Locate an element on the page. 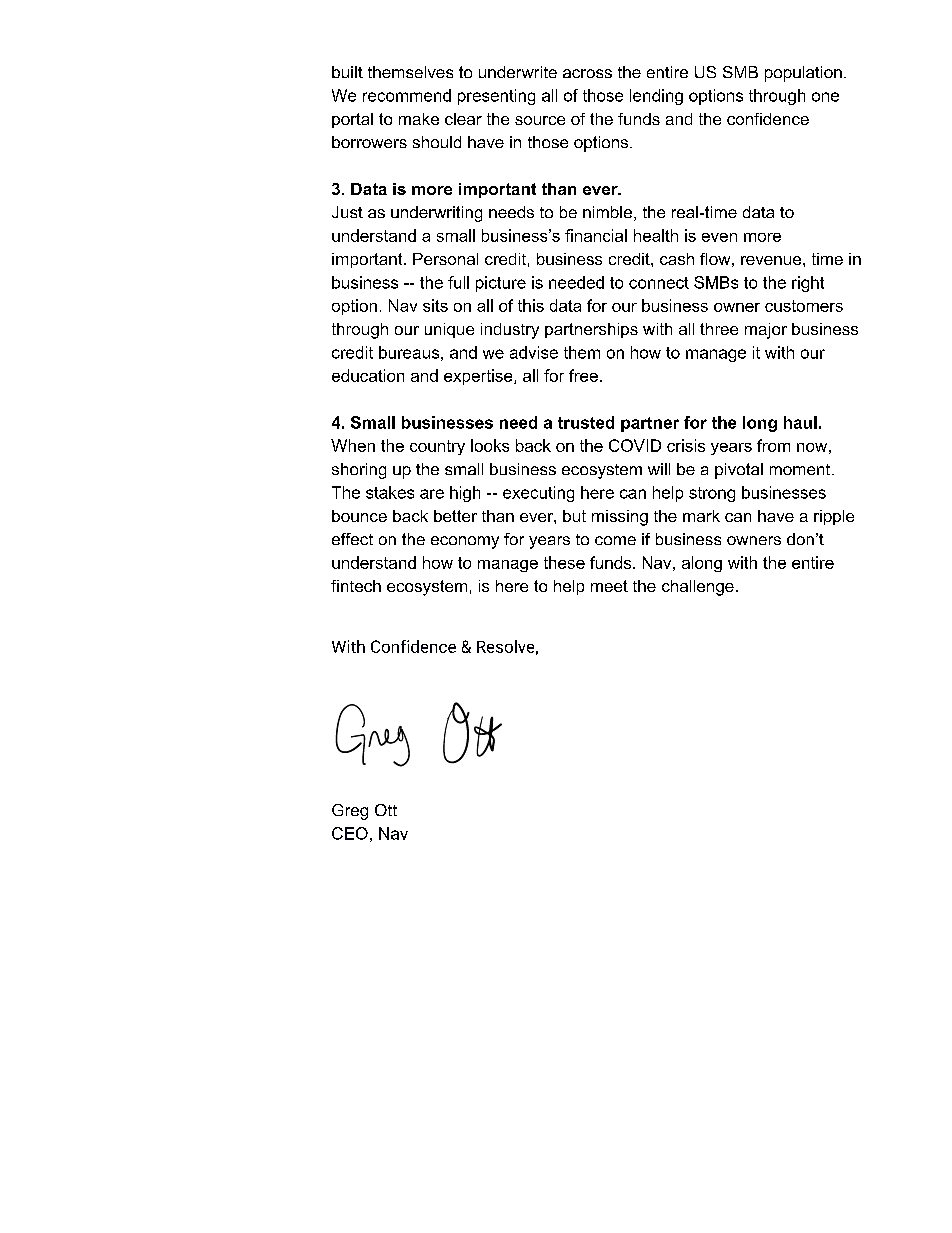  across is located at coordinates (587, 73).
